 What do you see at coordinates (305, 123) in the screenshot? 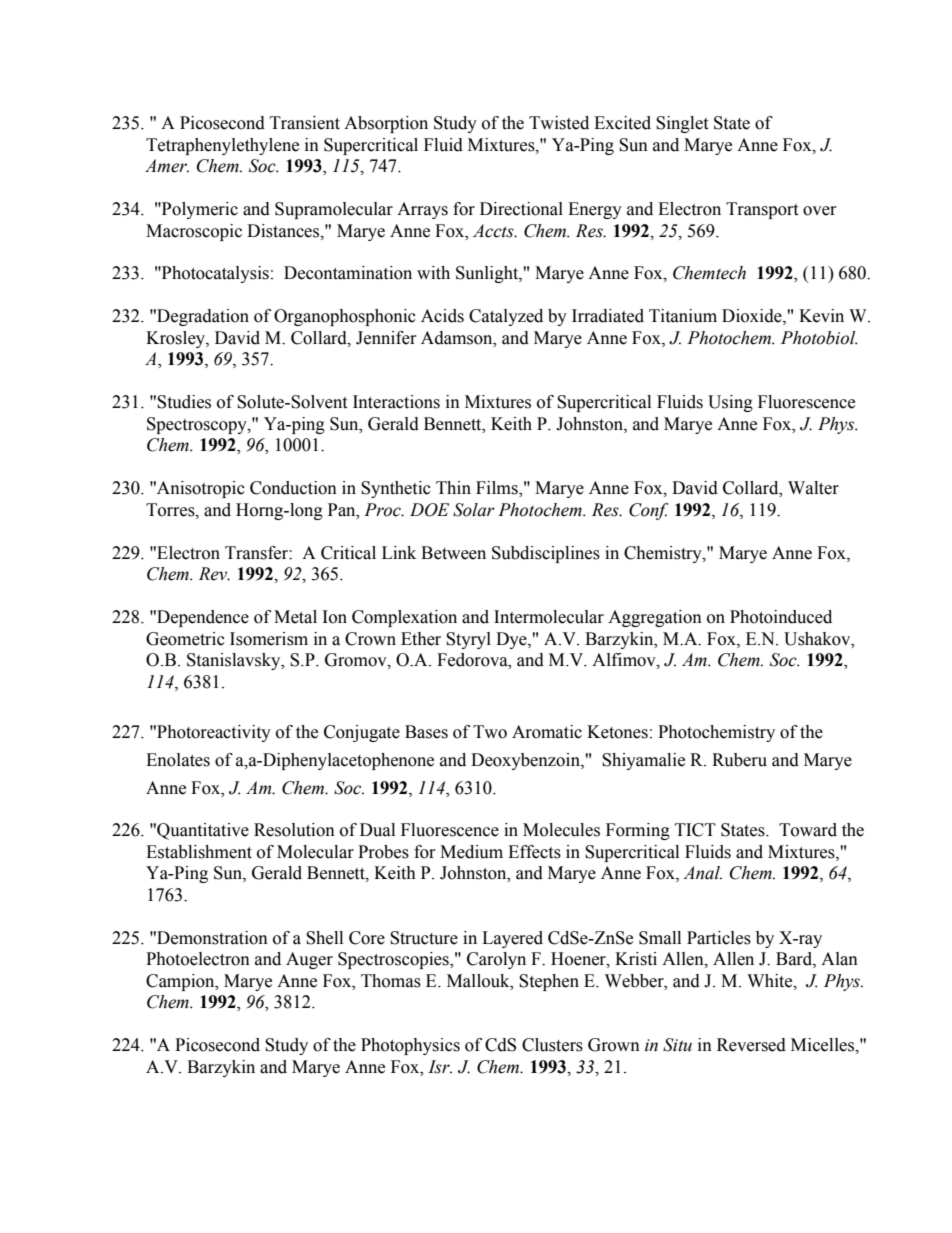
I see `Transient` at bounding box center [305, 123].
